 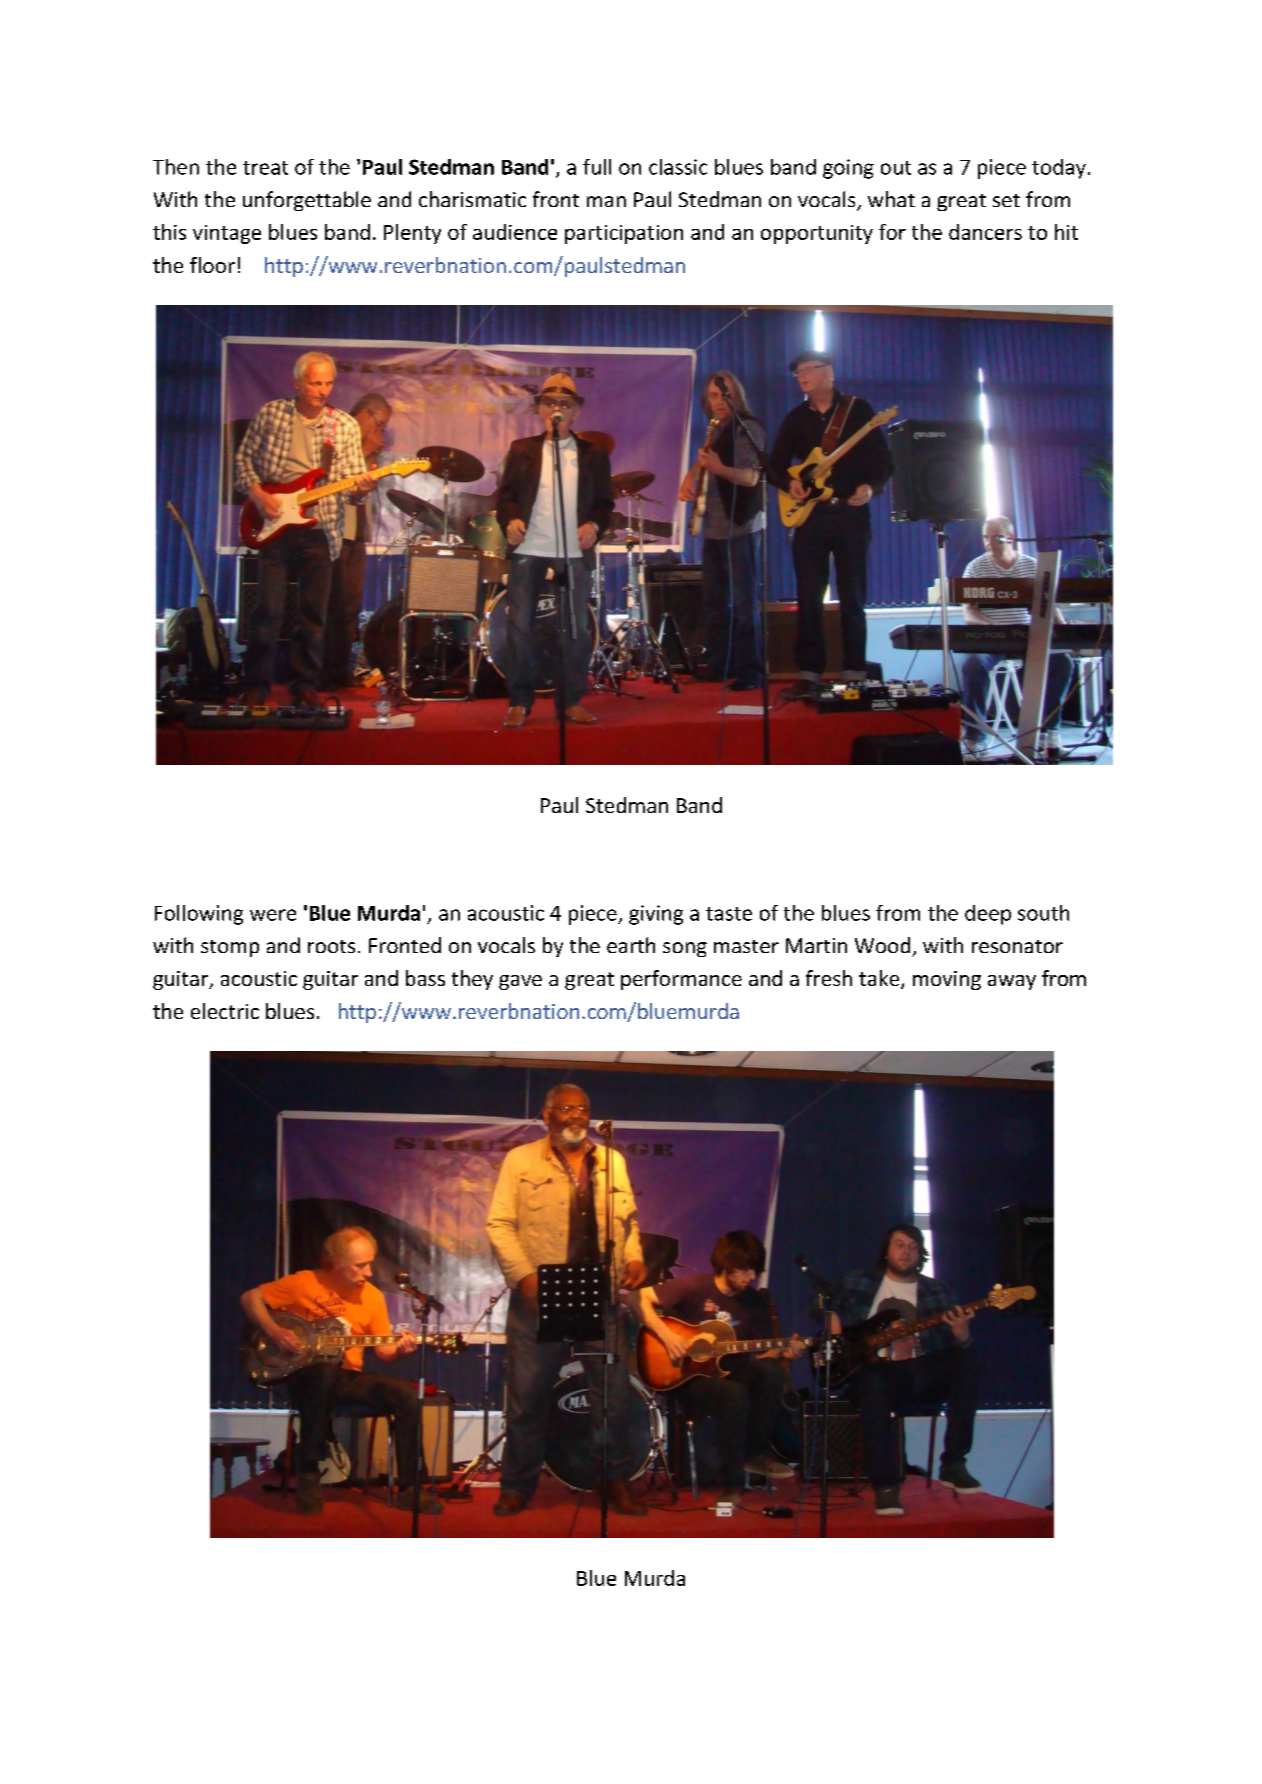 What do you see at coordinates (597, 167) in the image?
I see `full` at bounding box center [597, 167].
